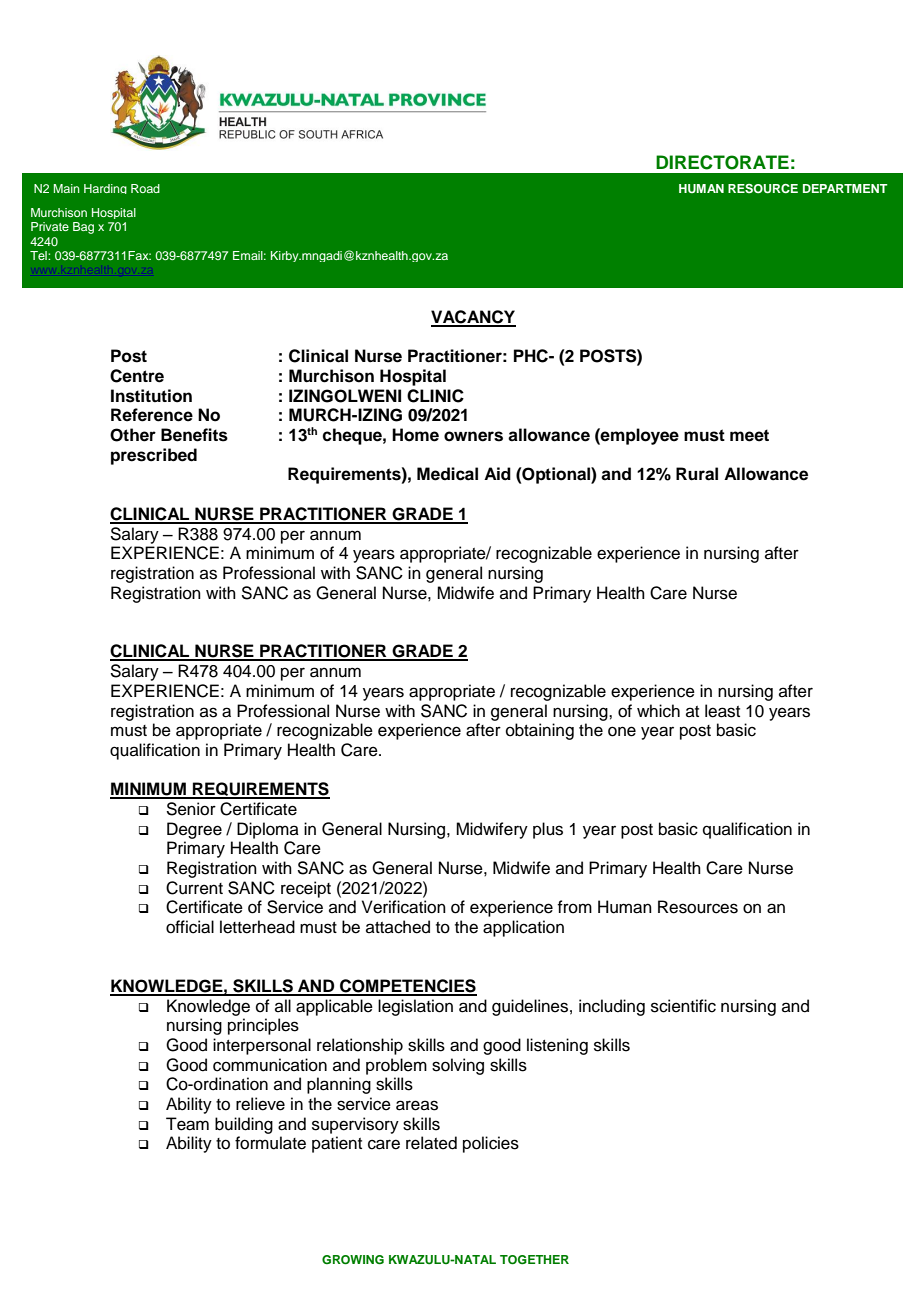  Describe the element at coordinates (154, 456) in the screenshot. I see `prescribed` at that location.
